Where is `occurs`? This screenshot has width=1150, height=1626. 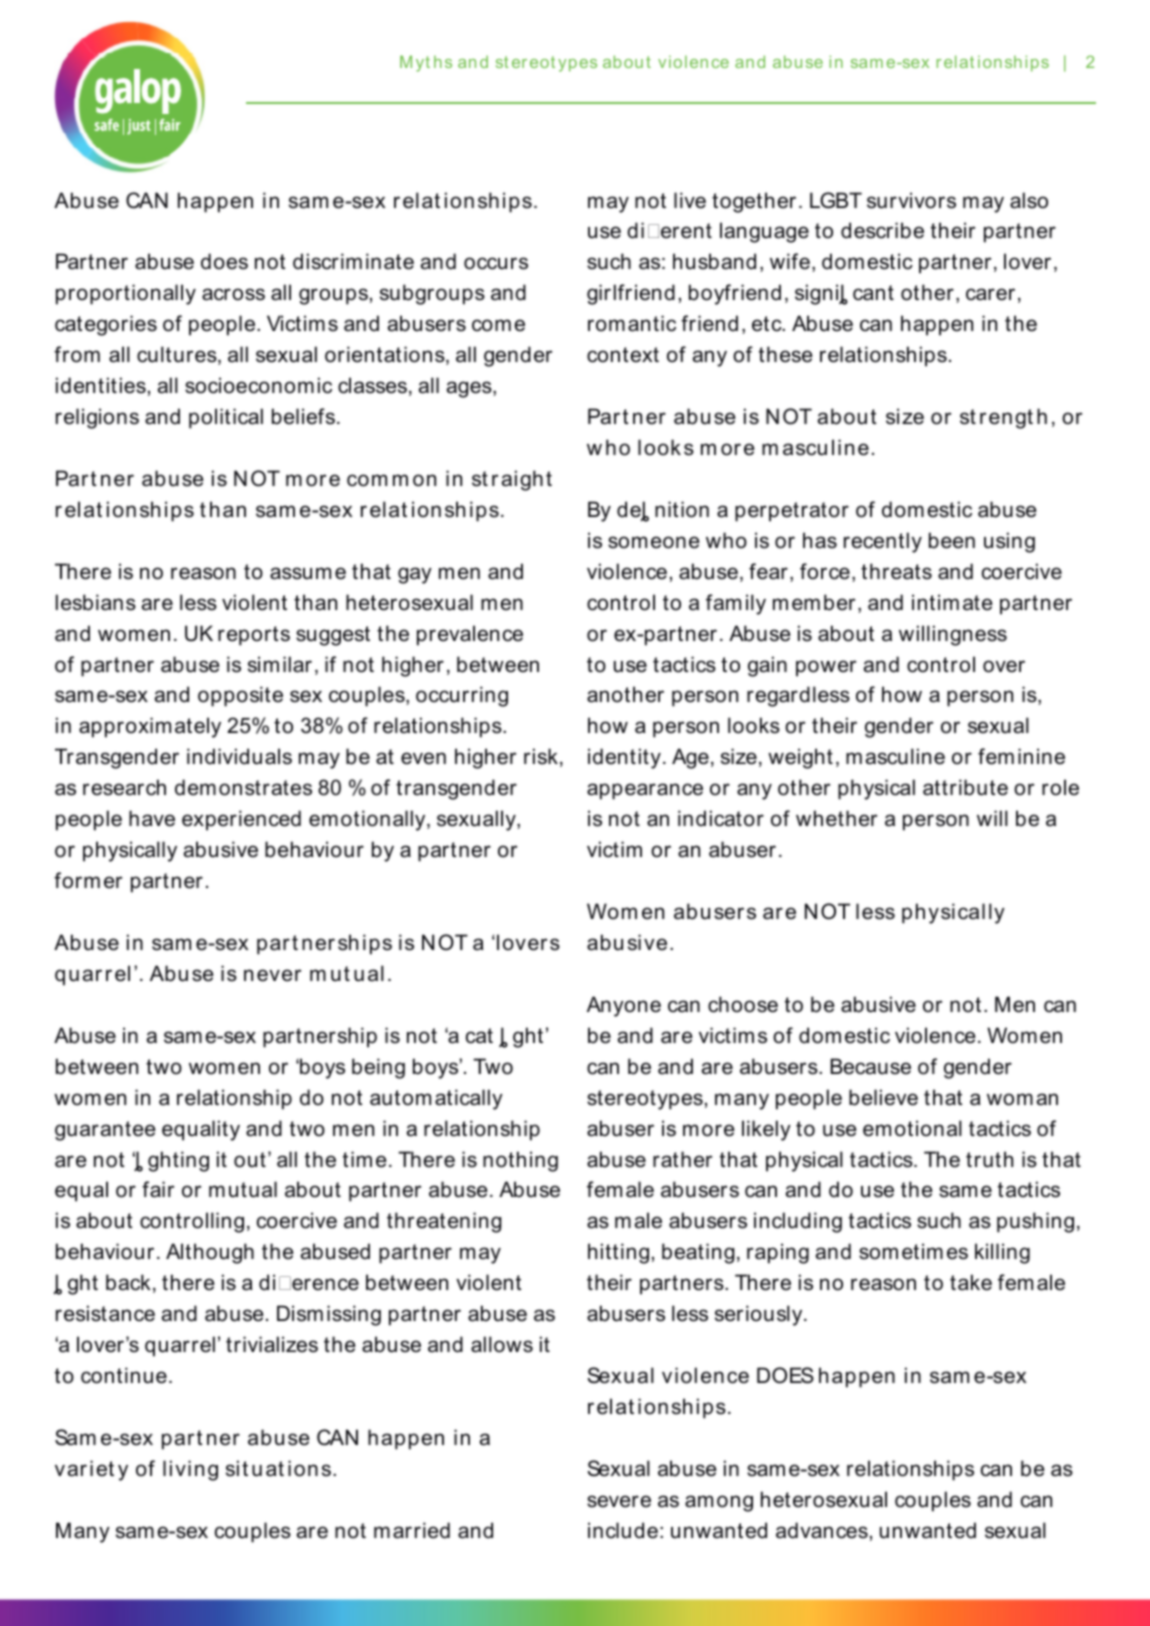 occurs is located at coordinates (496, 263).
